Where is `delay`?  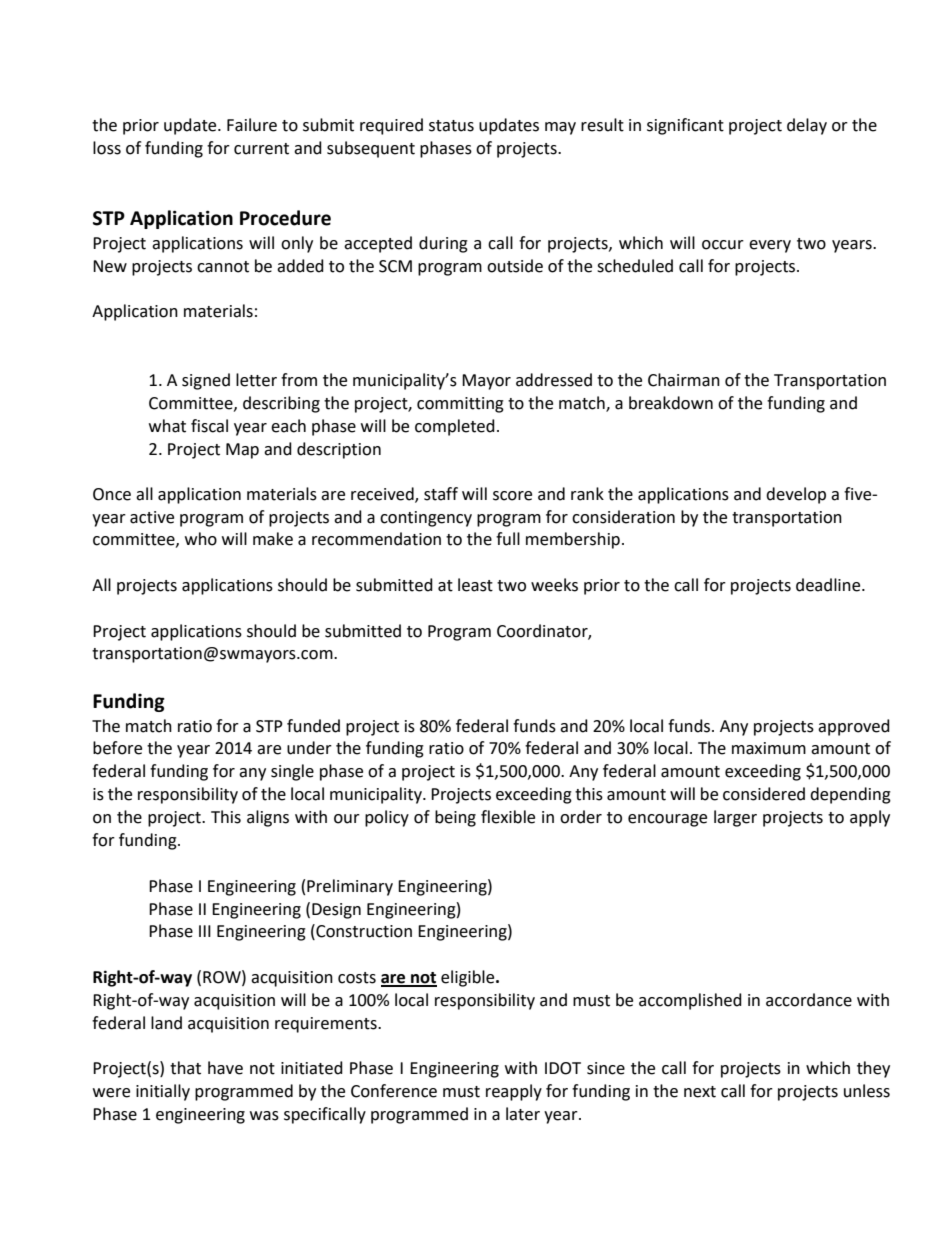
delay is located at coordinates (807, 126).
